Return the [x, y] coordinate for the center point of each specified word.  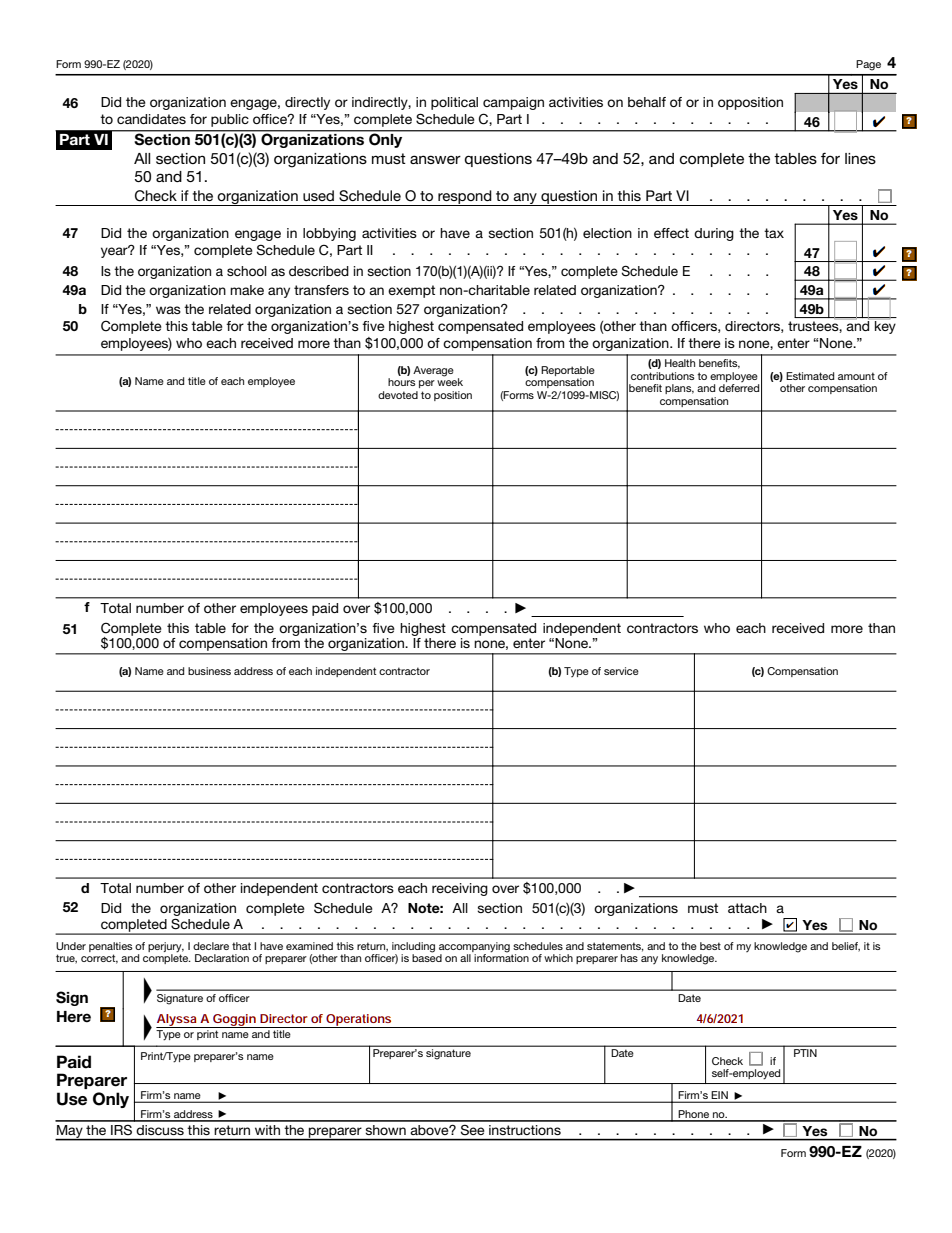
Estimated [810, 376]
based [427, 957]
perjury [166, 947]
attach [747, 908]
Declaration [222, 958]
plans [679, 389]
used [318, 195]
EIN [720, 1096]
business [209, 671]
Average [433, 371]
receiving [460, 889]
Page [868, 65]
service [621, 671]
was [168, 310]
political [454, 103]
